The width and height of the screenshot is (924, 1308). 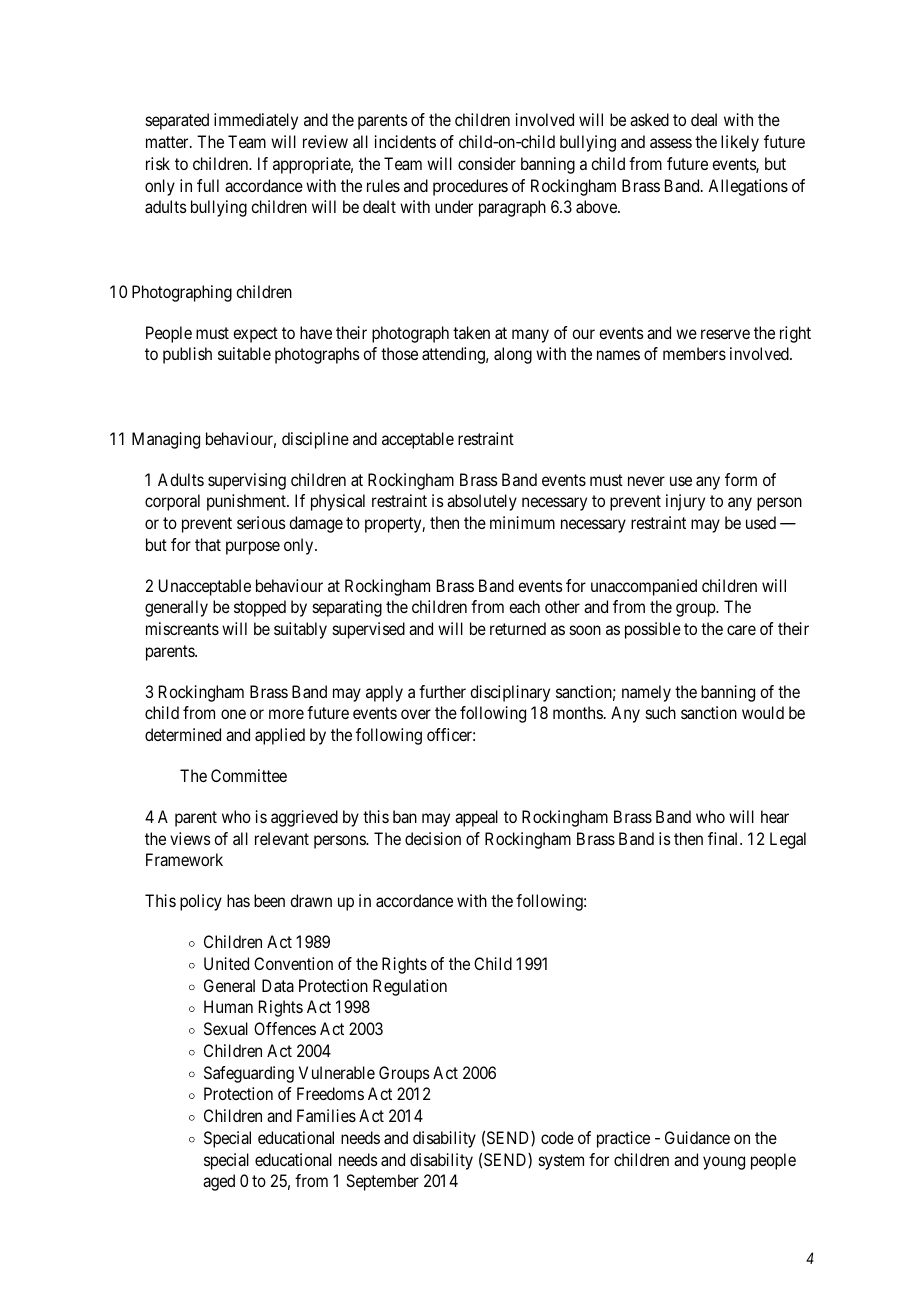 What do you see at coordinates (476, 818) in the screenshot?
I see `appeal` at bounding box center [476, 818].
